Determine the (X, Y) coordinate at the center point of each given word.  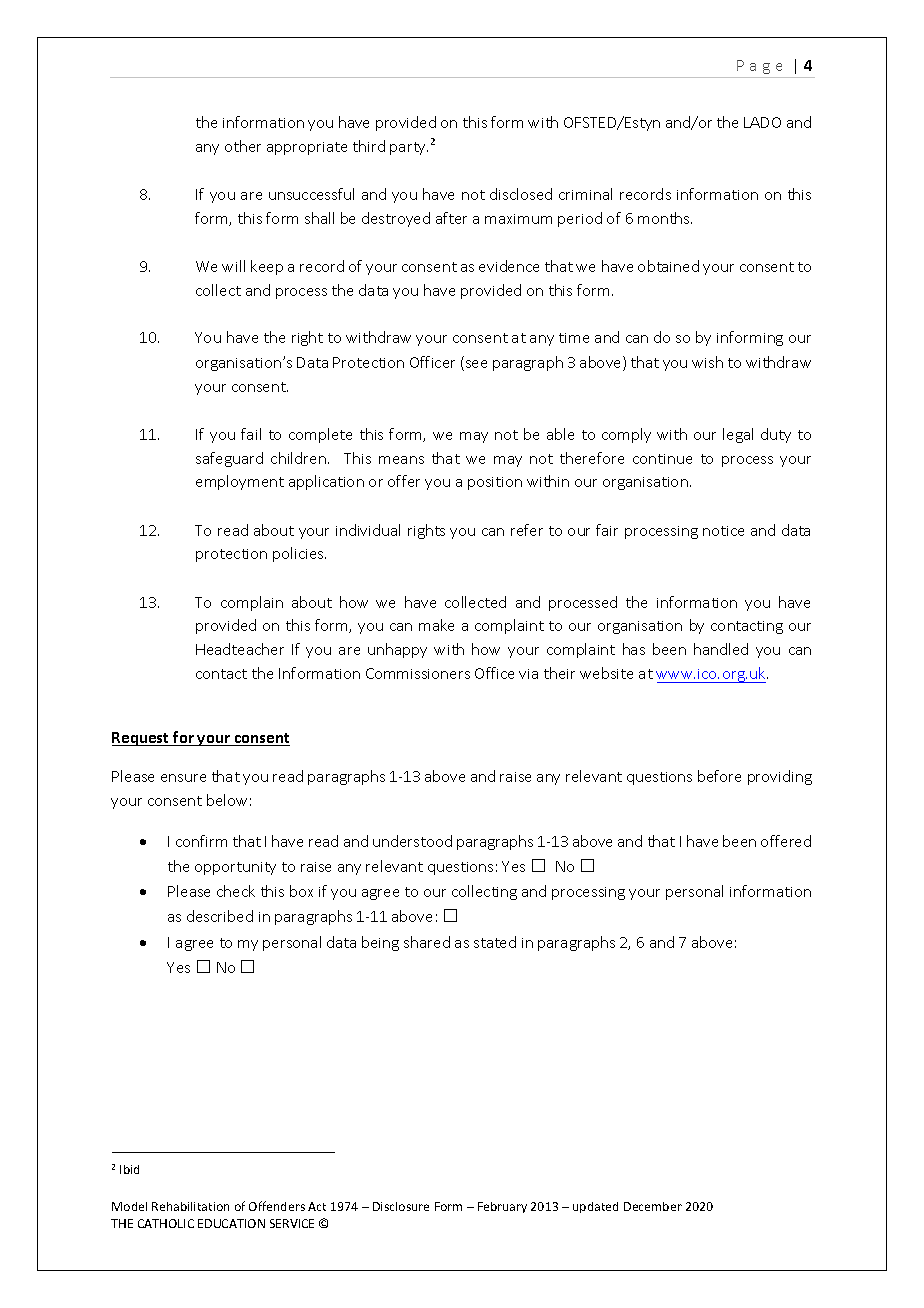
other (243, 146)
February (502, 1207)
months (665, 218)
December (653, 1206)
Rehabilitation (190, 1206)
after (451, 218)
